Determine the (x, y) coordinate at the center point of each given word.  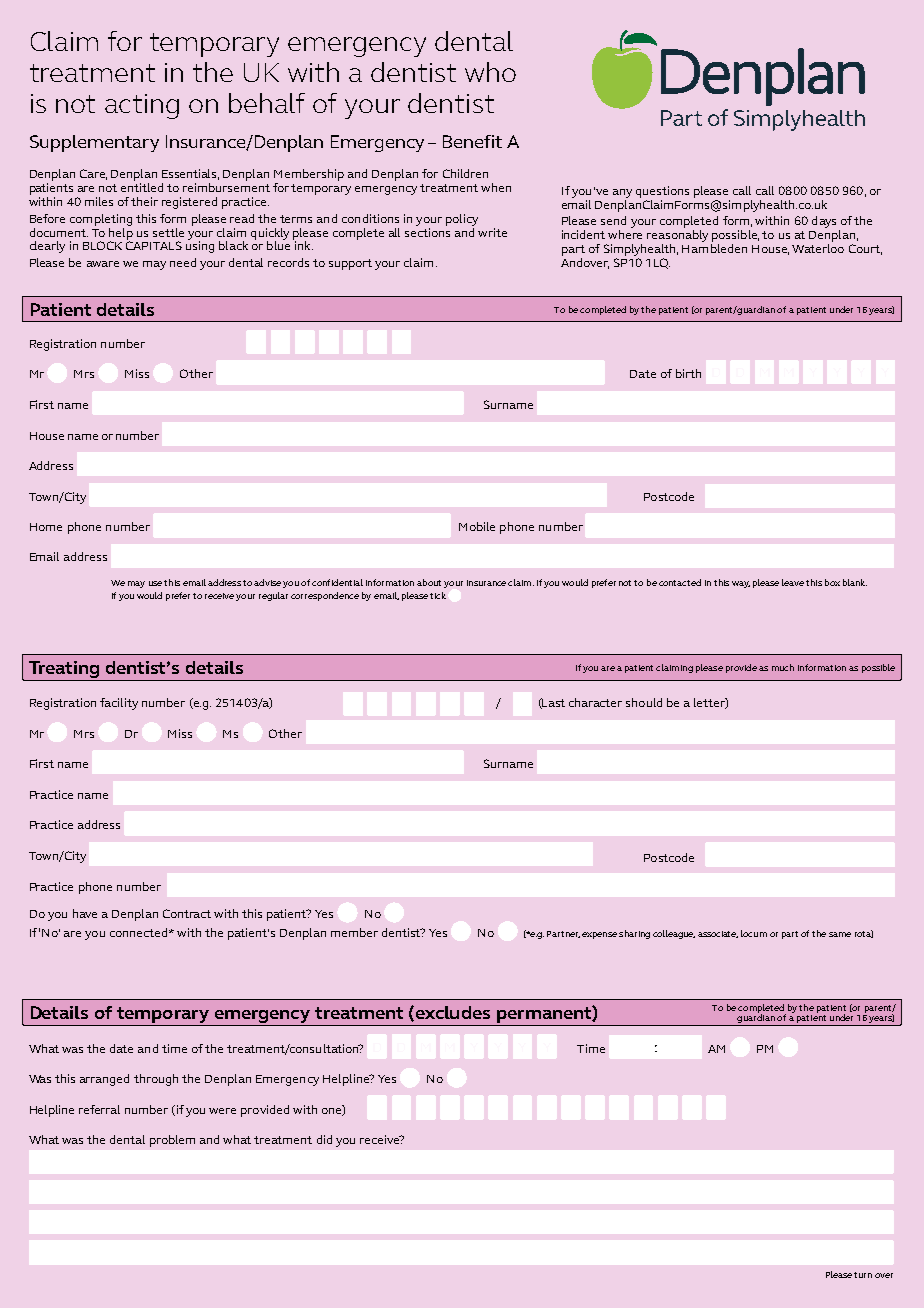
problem (172, 1141)
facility (119, 704)
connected (140, 932)
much (783, 667)
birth (688, 373)
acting (142, 106)
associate (718, 934)
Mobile (477, 526)
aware (103, 264)
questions (662, 192)
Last (553, 703)
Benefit (472, 141)
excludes (451, 1013)
